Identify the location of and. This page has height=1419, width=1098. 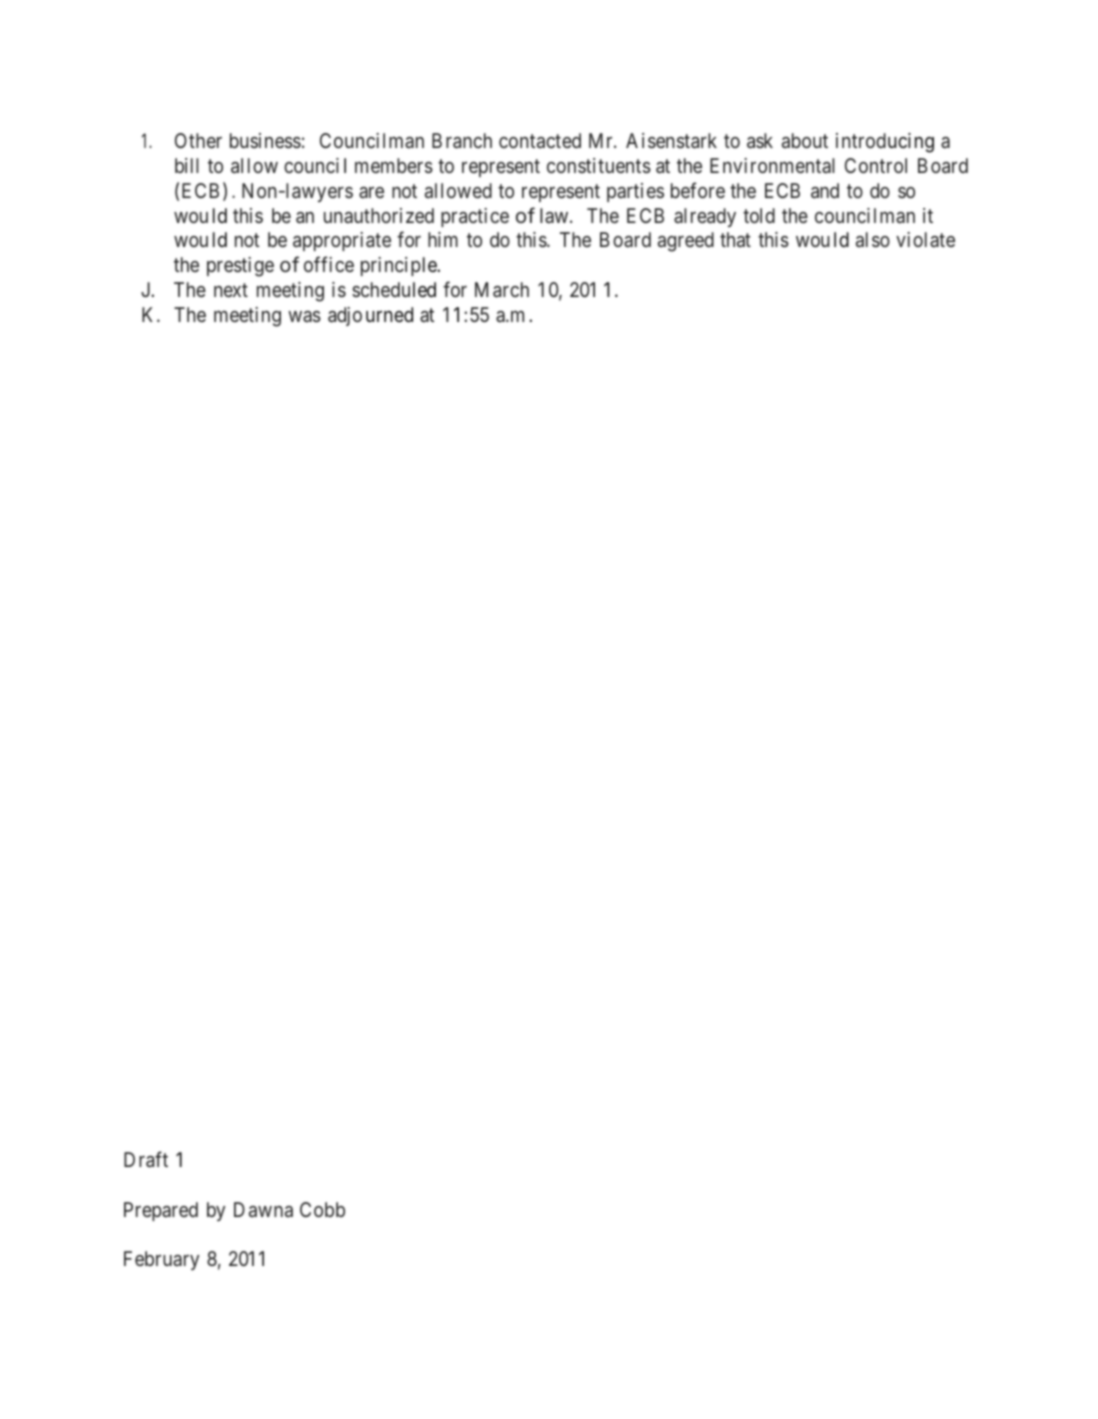
(825, 190).
